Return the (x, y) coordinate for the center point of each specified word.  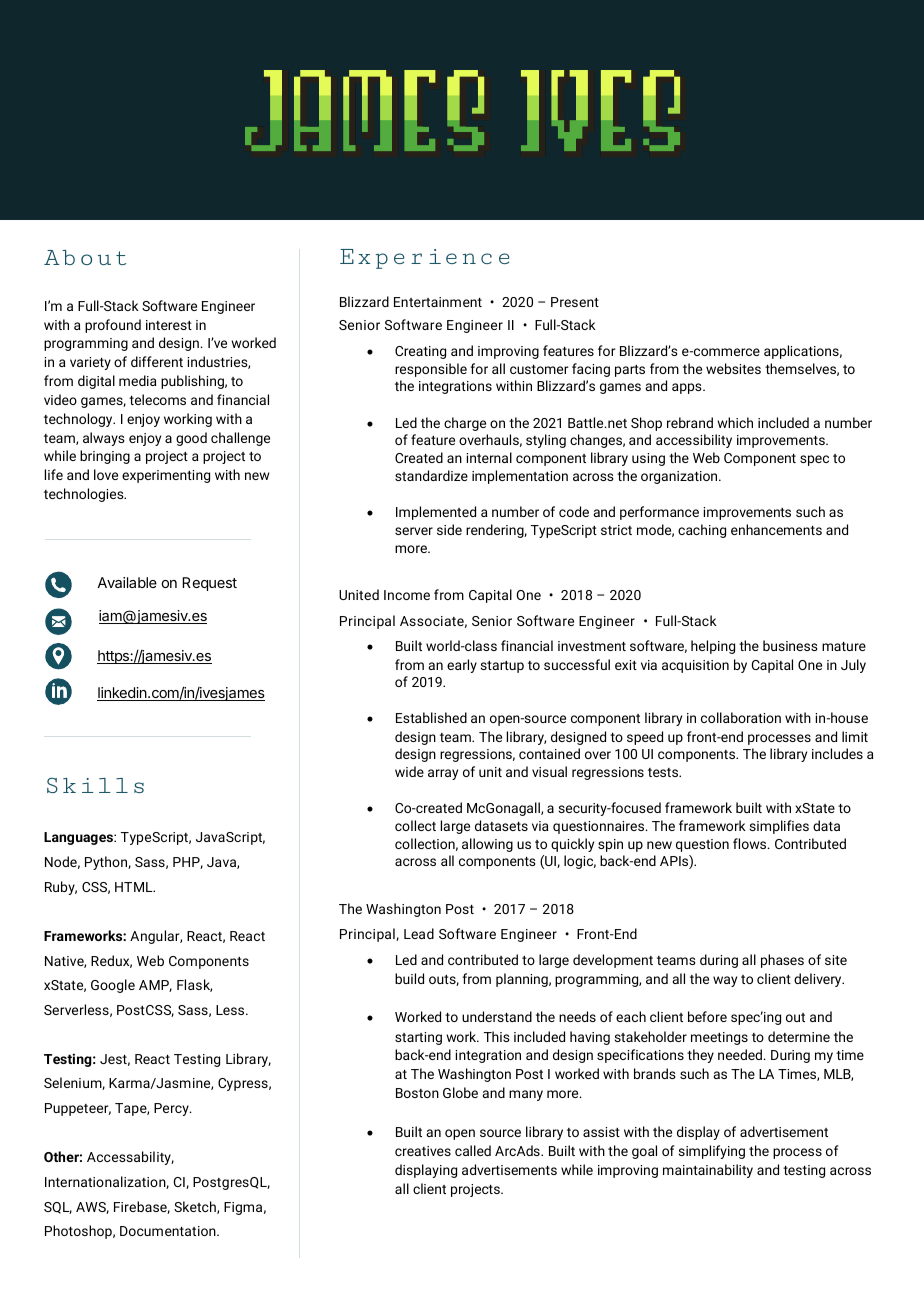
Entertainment (438, 302)
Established (431, 717)
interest (169, 325)
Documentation (169, 1231)
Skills (95, 785)
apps (688, 388)
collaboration (741, 717)
